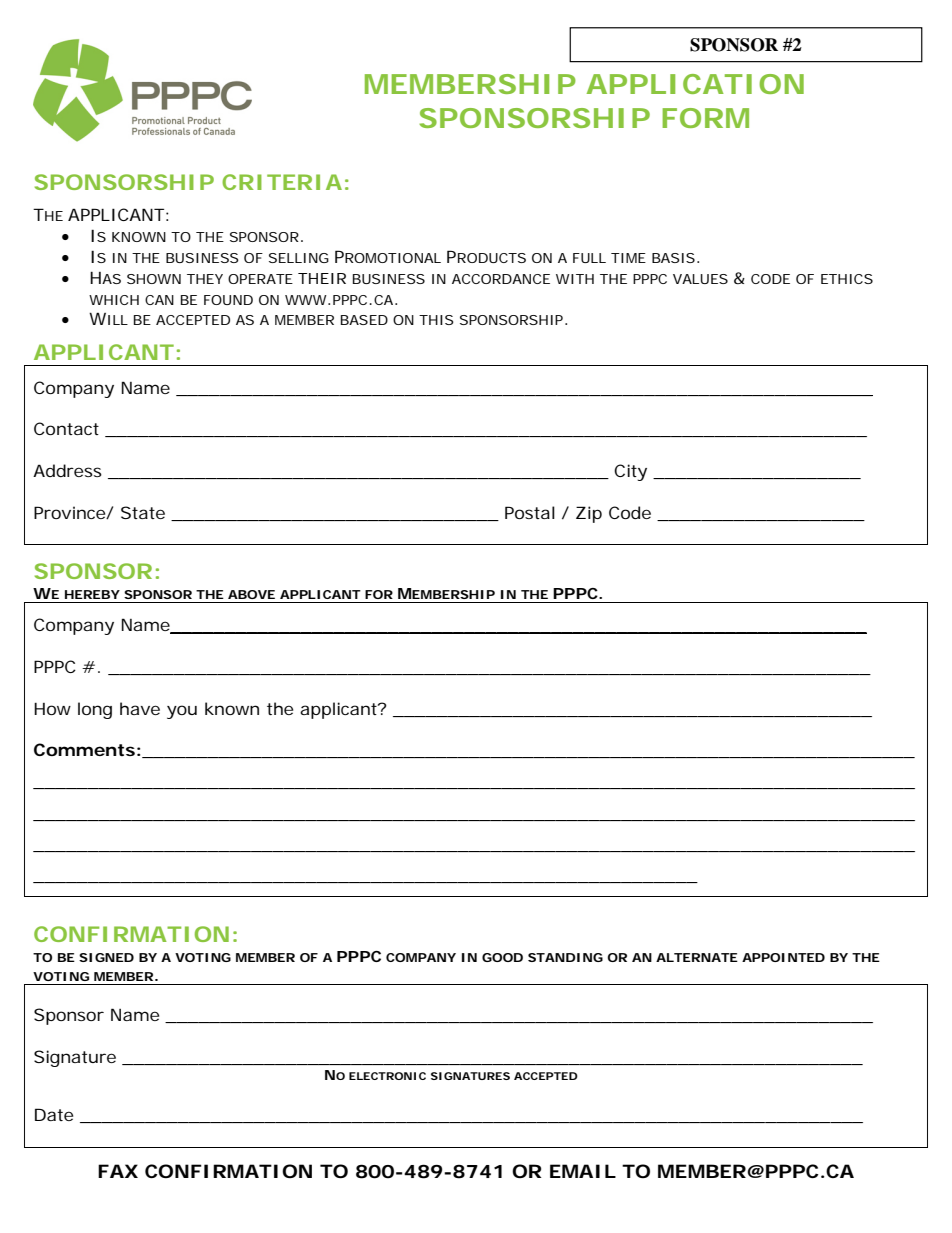 The height and width of the screenshot is (1233, 952). I want to click on Zip, so click(589, 514).
